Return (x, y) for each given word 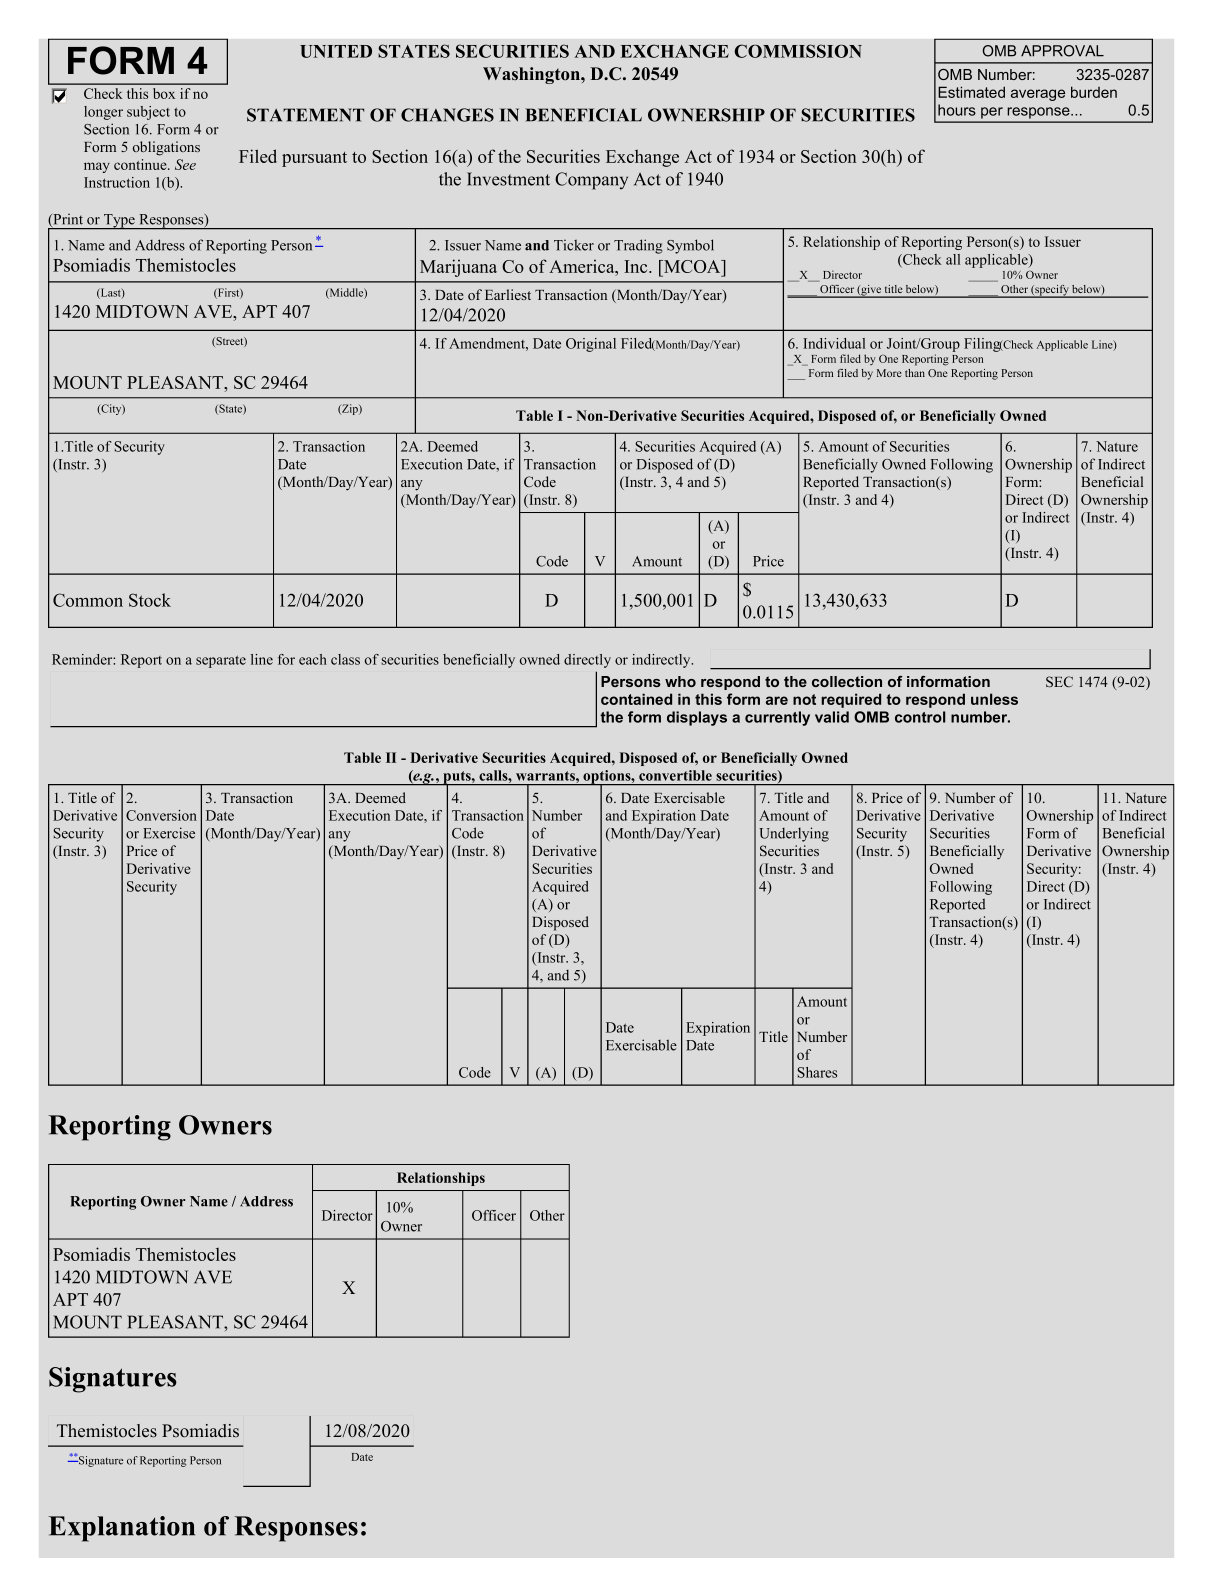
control (920, 717)
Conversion (161, 815)
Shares (817, 1072)
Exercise (169, 833)
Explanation (121, 1529)
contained (636, 699)
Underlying (794, 834)
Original (591, 345)
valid (832, 717)
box (164, 93)
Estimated (971, 92)
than (915, 373)
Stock (150, 600)
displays (697, 718)
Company (591, 181)
